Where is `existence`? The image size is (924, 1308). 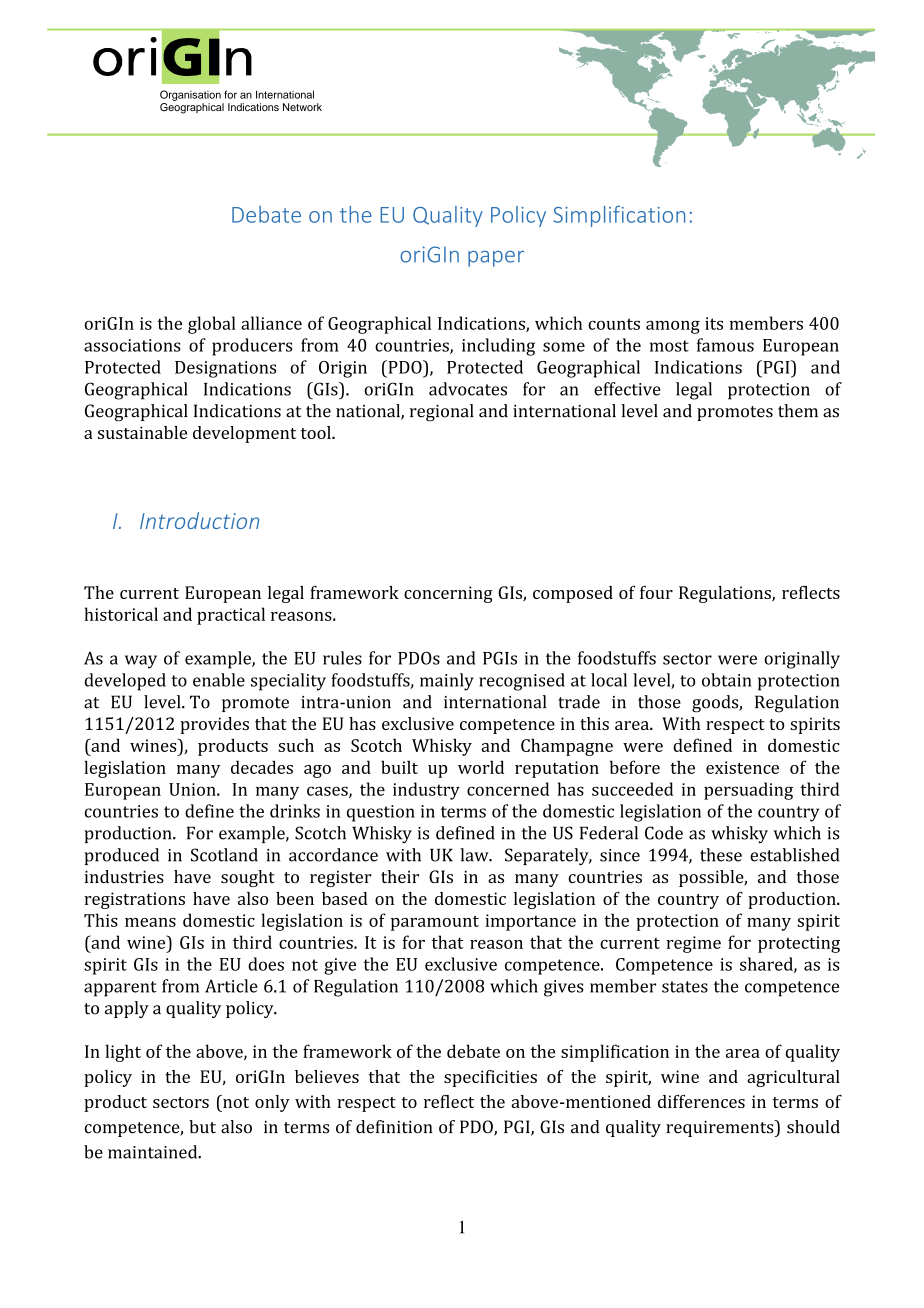
existence is located at coordinates (742, 767).
